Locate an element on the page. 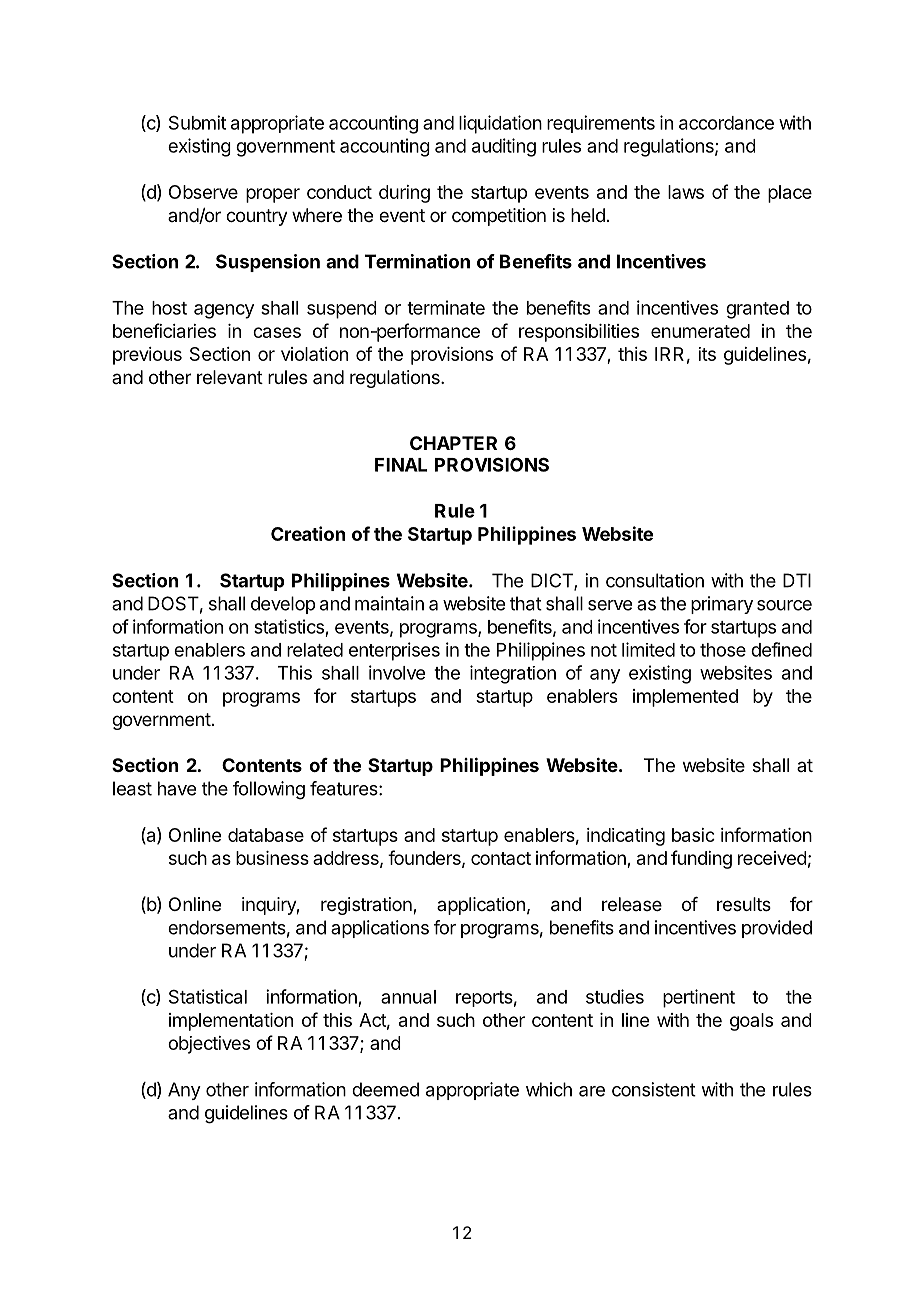 This image has height=1308, width=924. objectives is located at coordinates (209, 1045).
